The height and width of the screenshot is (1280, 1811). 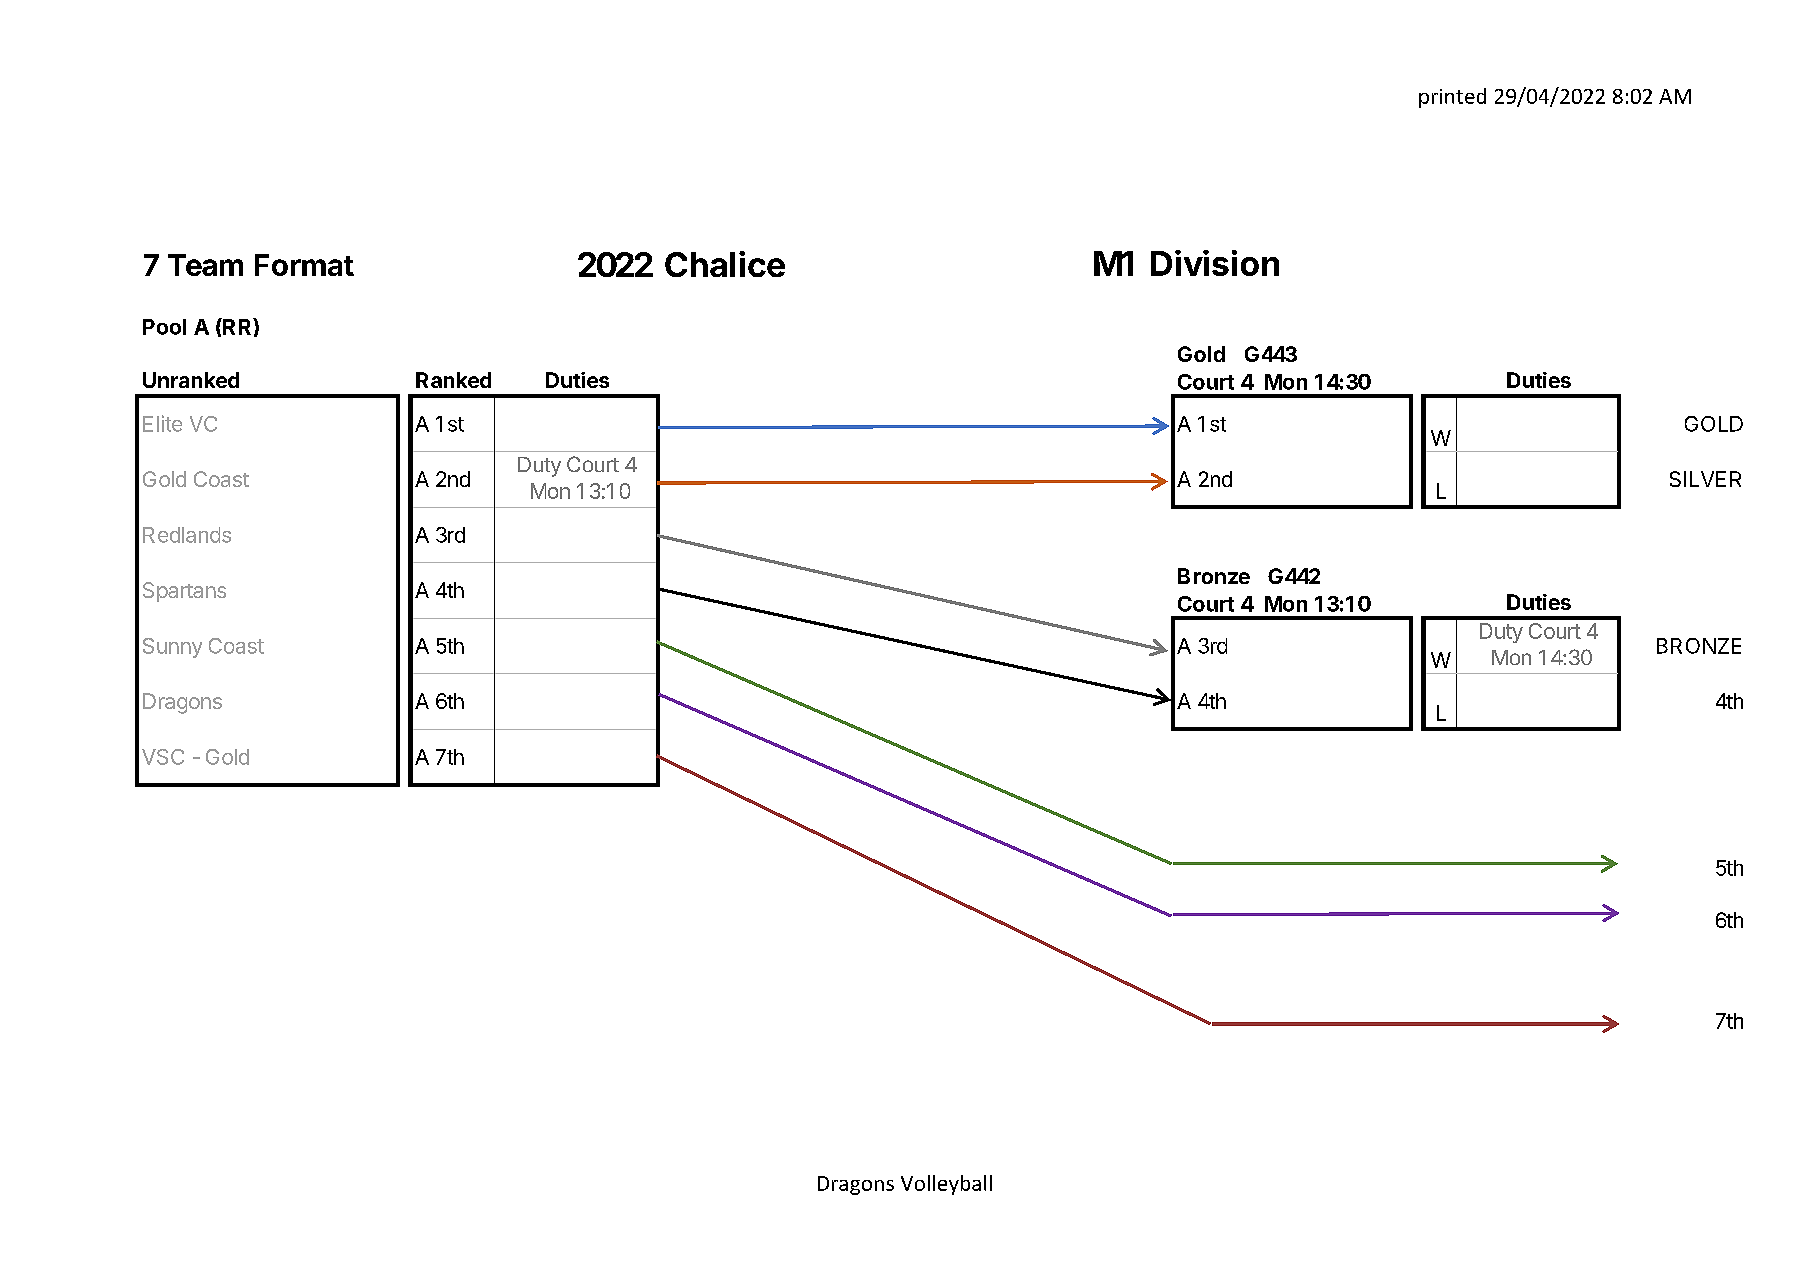 What do you see at coordinates (205, 265) in the screenshot?
I see `Team` at bounding box center [205, 265].
